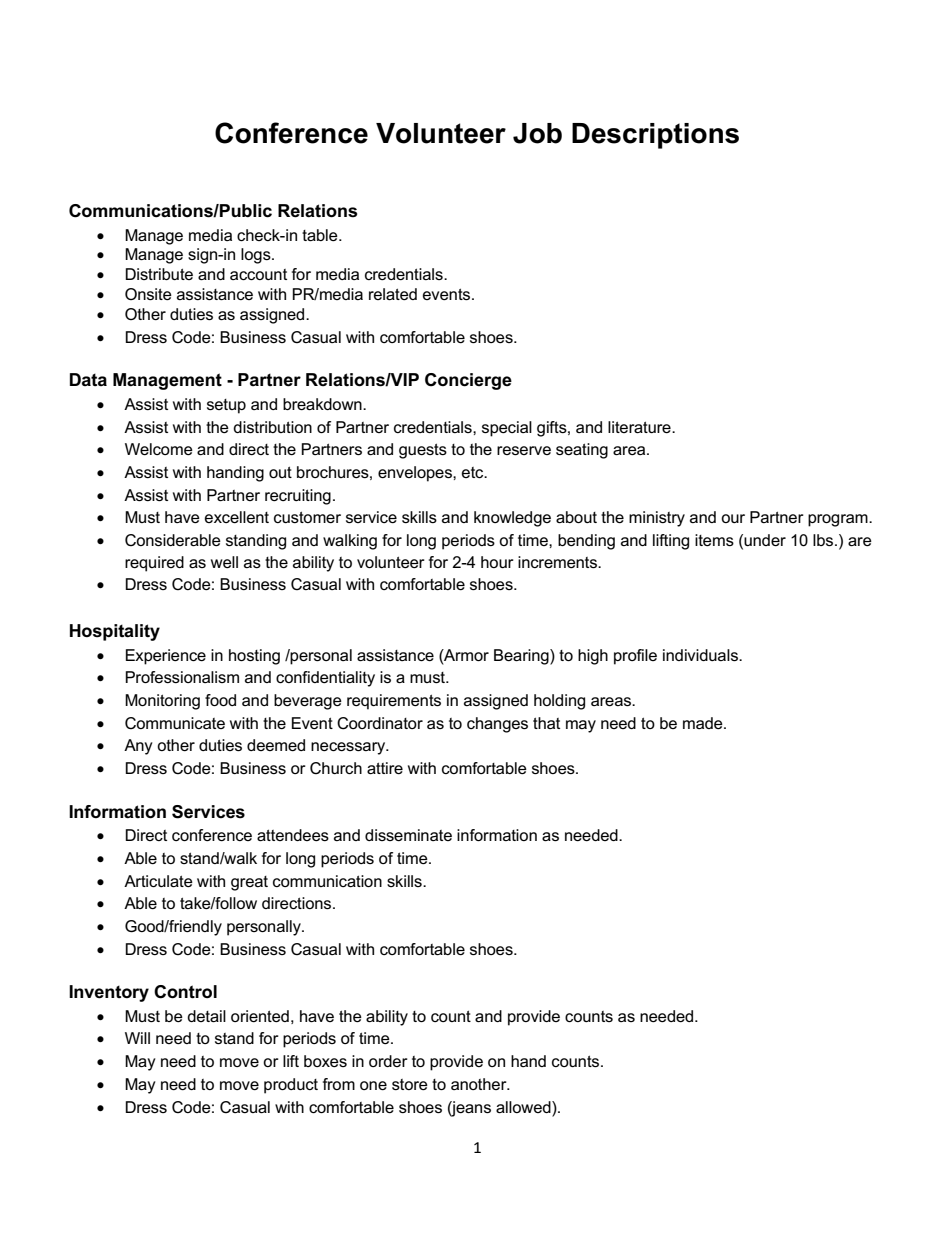 Image resolution: width=952 pixels, height=1233 pixels. Describe the element at coordinates (257, 256) in the image. I see `logs` at that location.
